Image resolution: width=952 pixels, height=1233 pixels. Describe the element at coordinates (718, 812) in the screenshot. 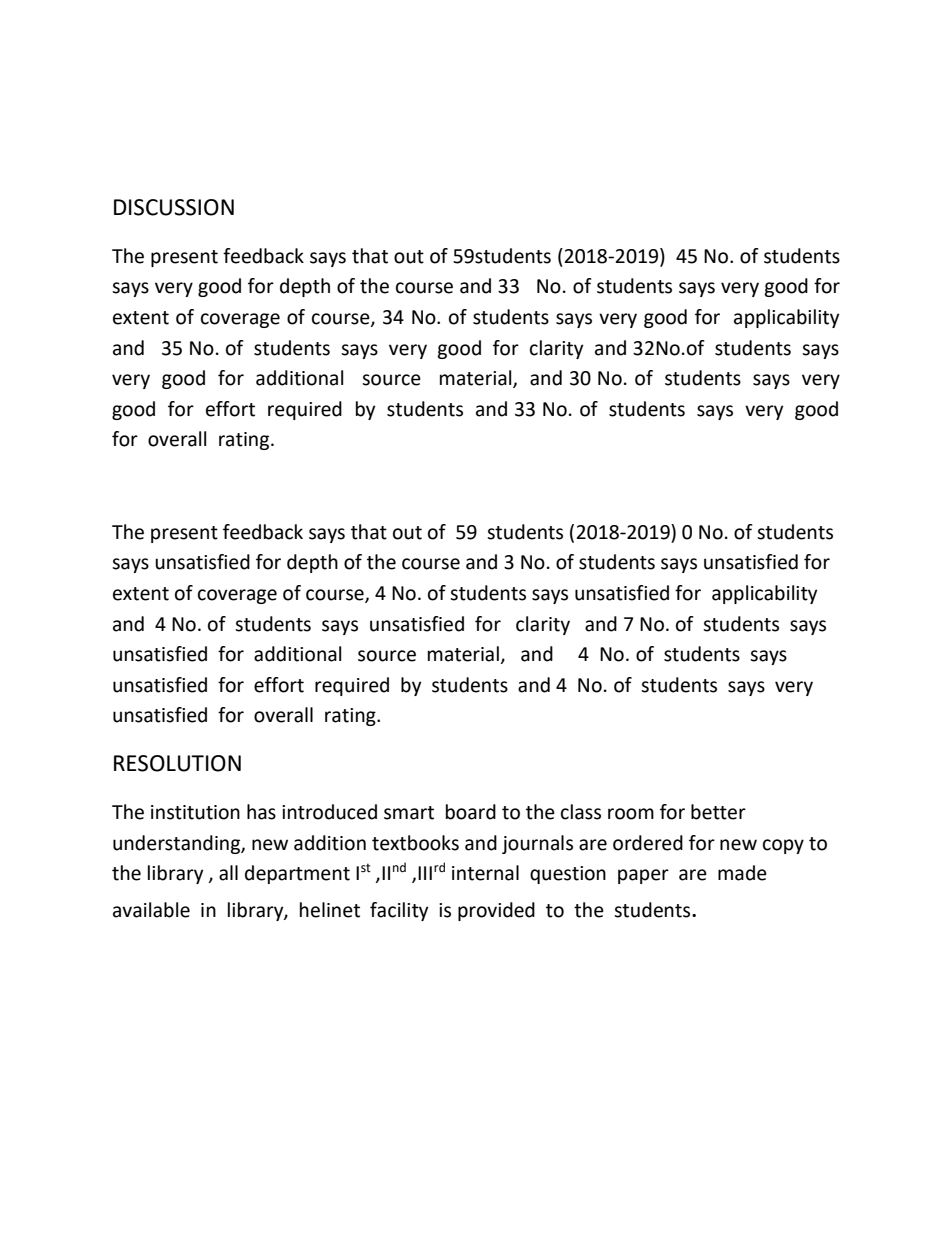

I see `better` at that location.
